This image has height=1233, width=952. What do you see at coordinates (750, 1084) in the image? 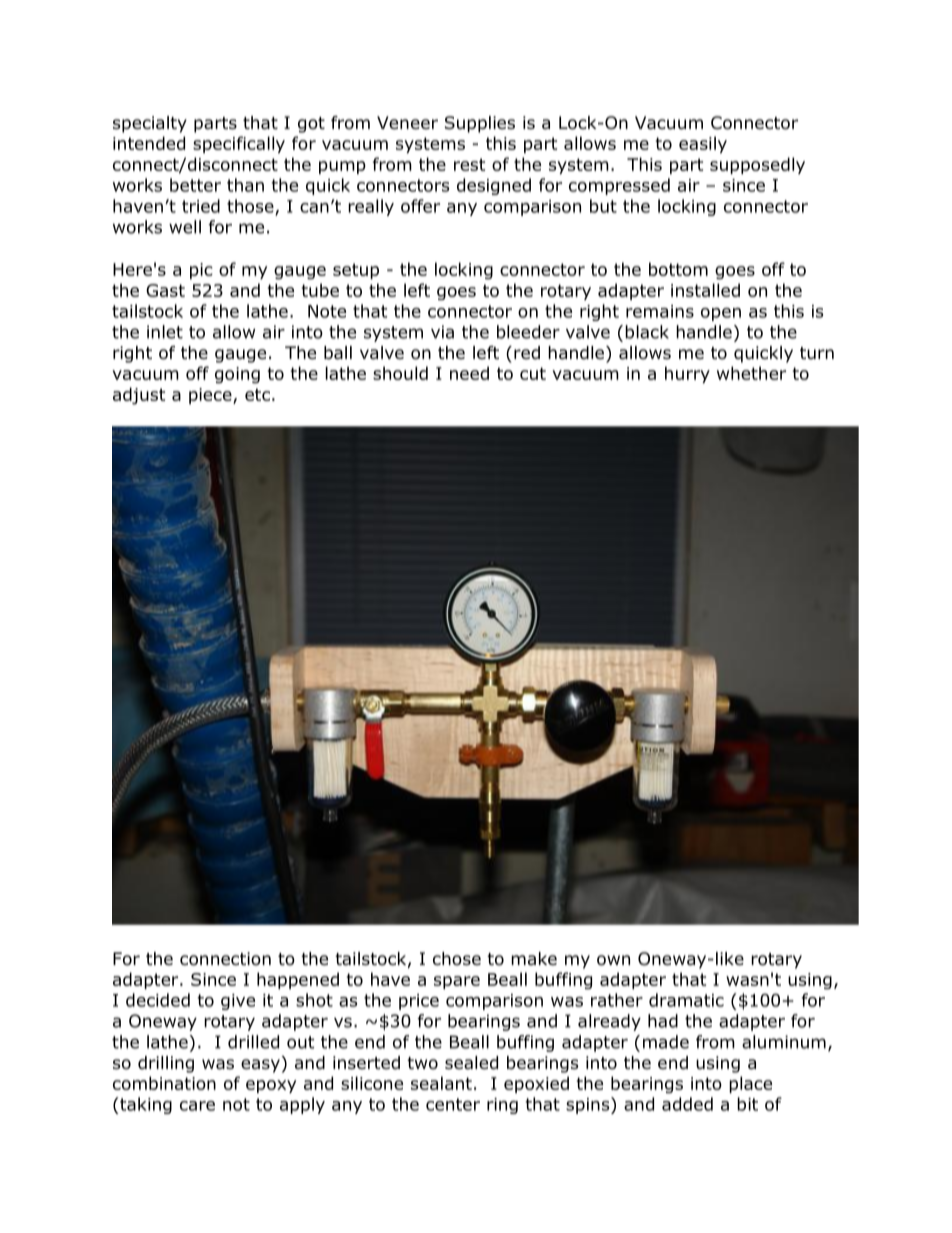
I see `place` at bounding box center [750, 1084].
